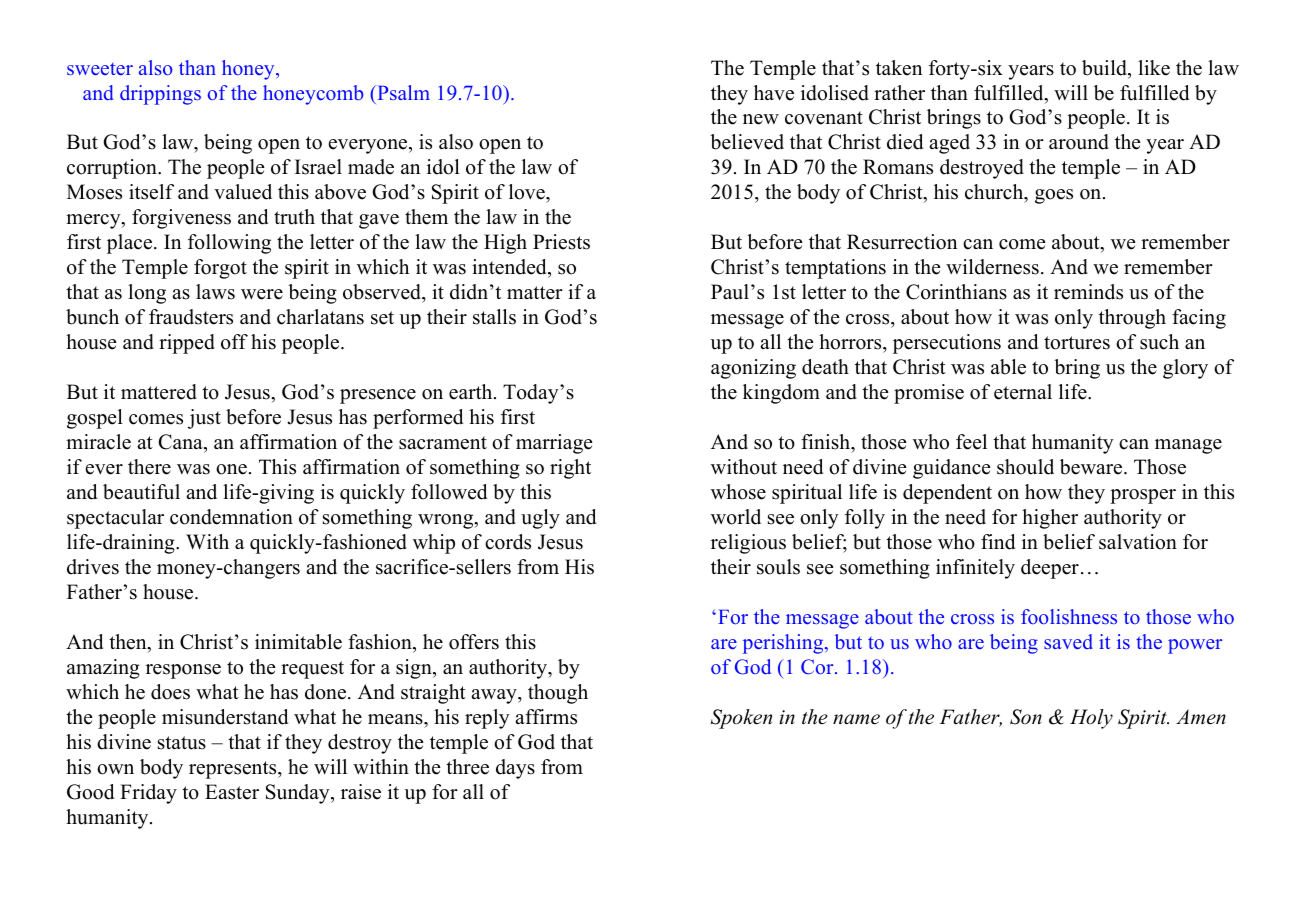  What do you see at coordinates (234, 770) in the screenshot?
I see `represents` at bounding box center [234, 770].
